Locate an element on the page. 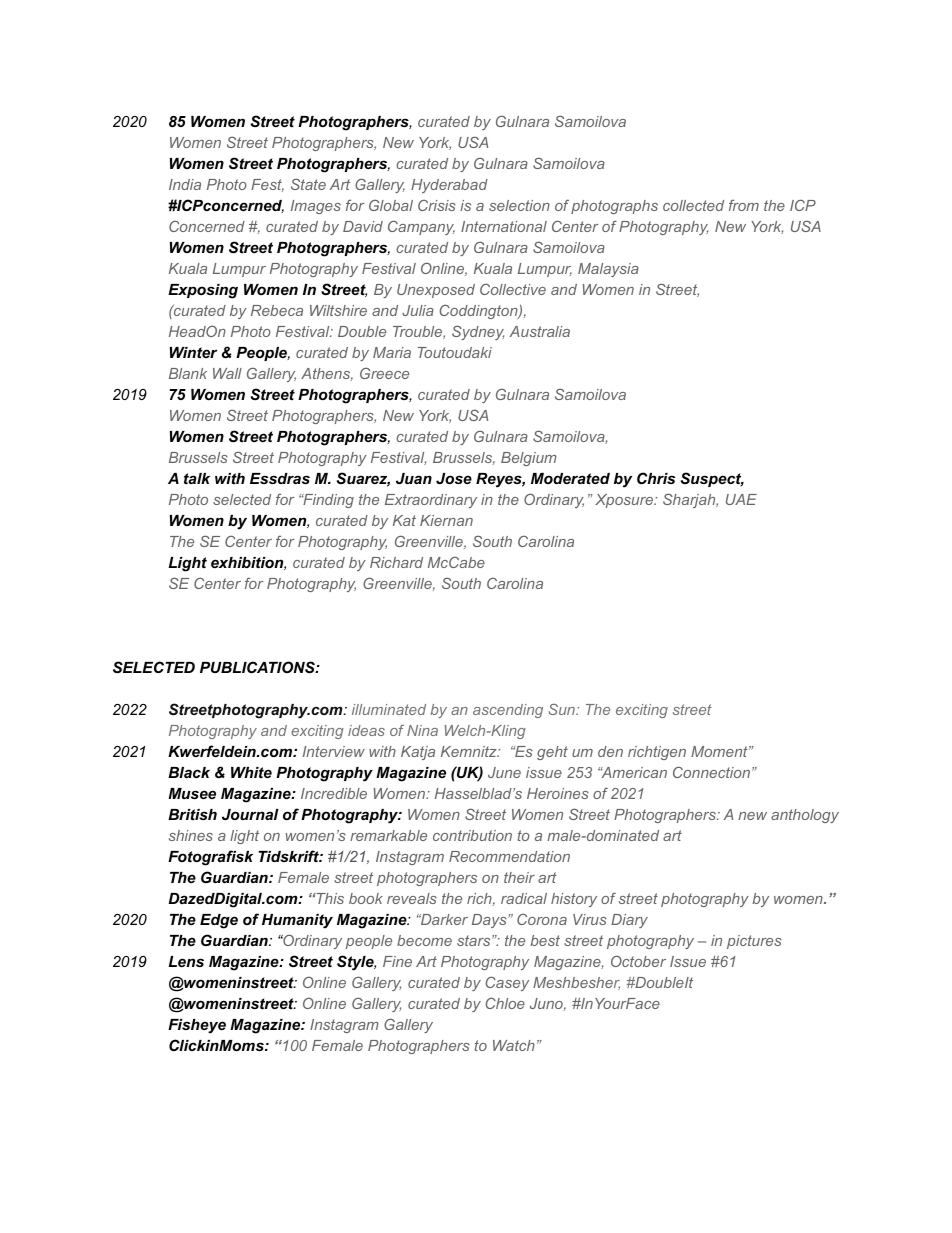 The image size is (952, 1233). UAE is located at coordinates (741, 499).
